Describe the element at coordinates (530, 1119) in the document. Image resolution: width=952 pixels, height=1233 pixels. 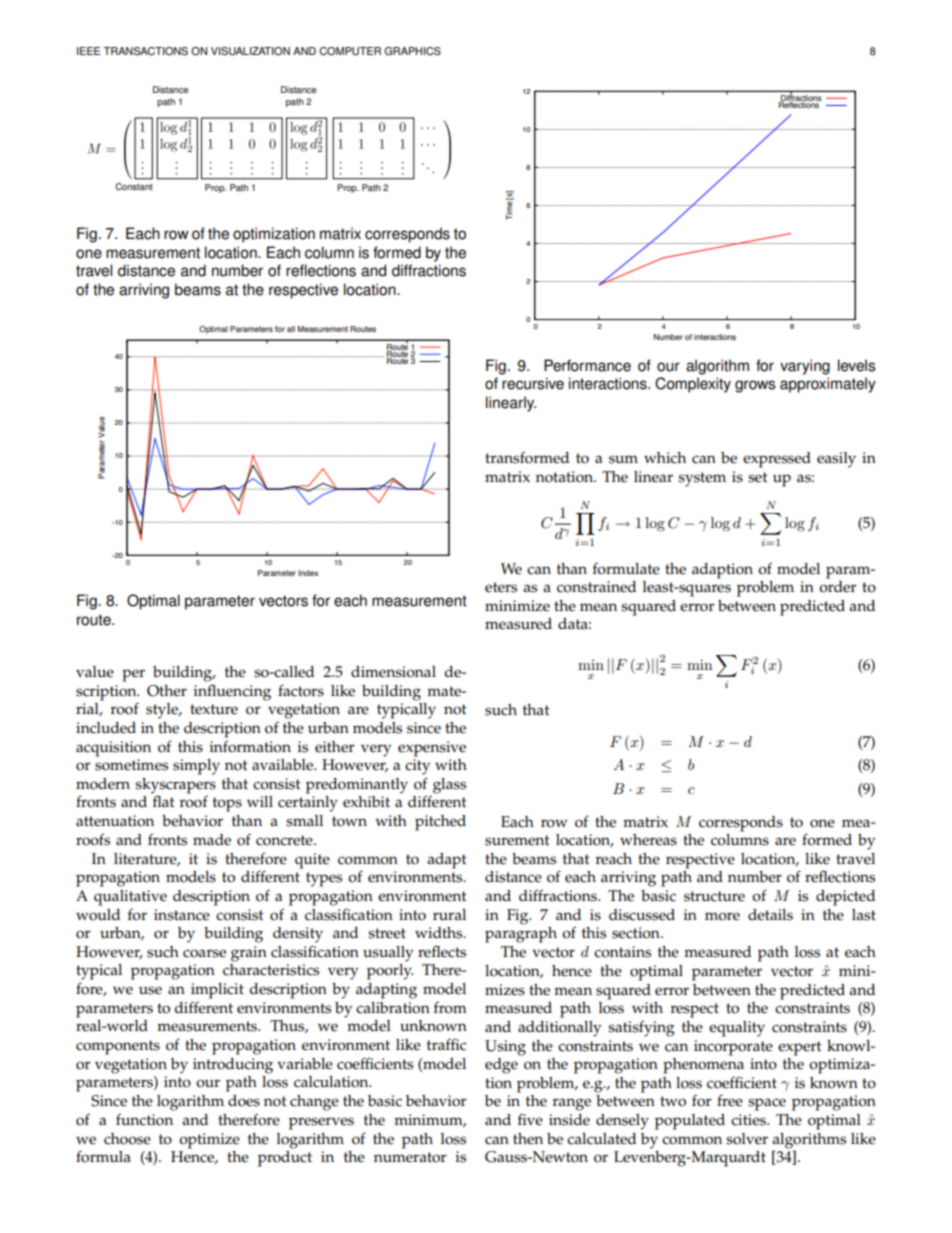
I see `five` at that location.
